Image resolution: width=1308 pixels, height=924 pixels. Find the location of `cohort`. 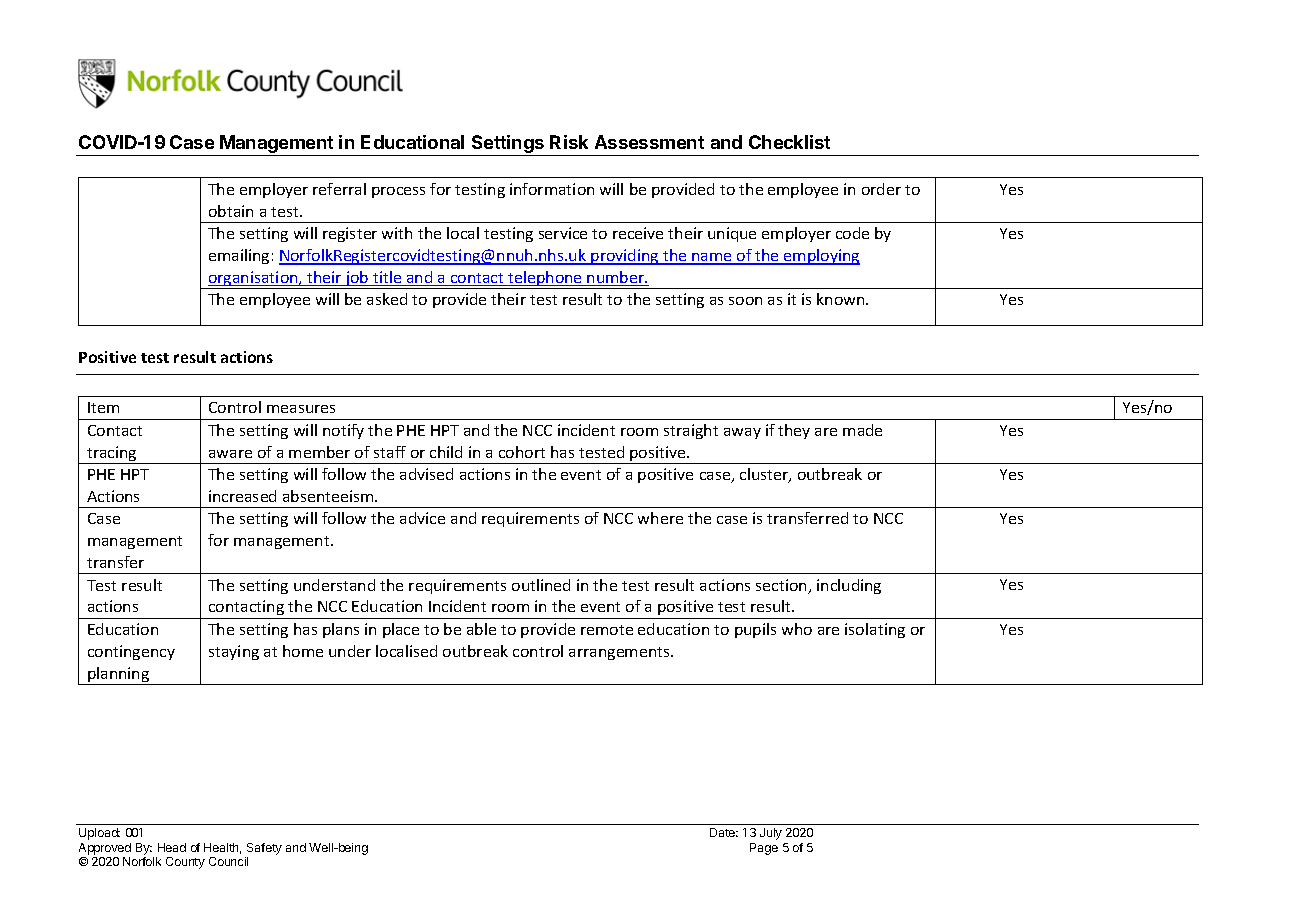

cohort is located at coordinates (522, 452).
